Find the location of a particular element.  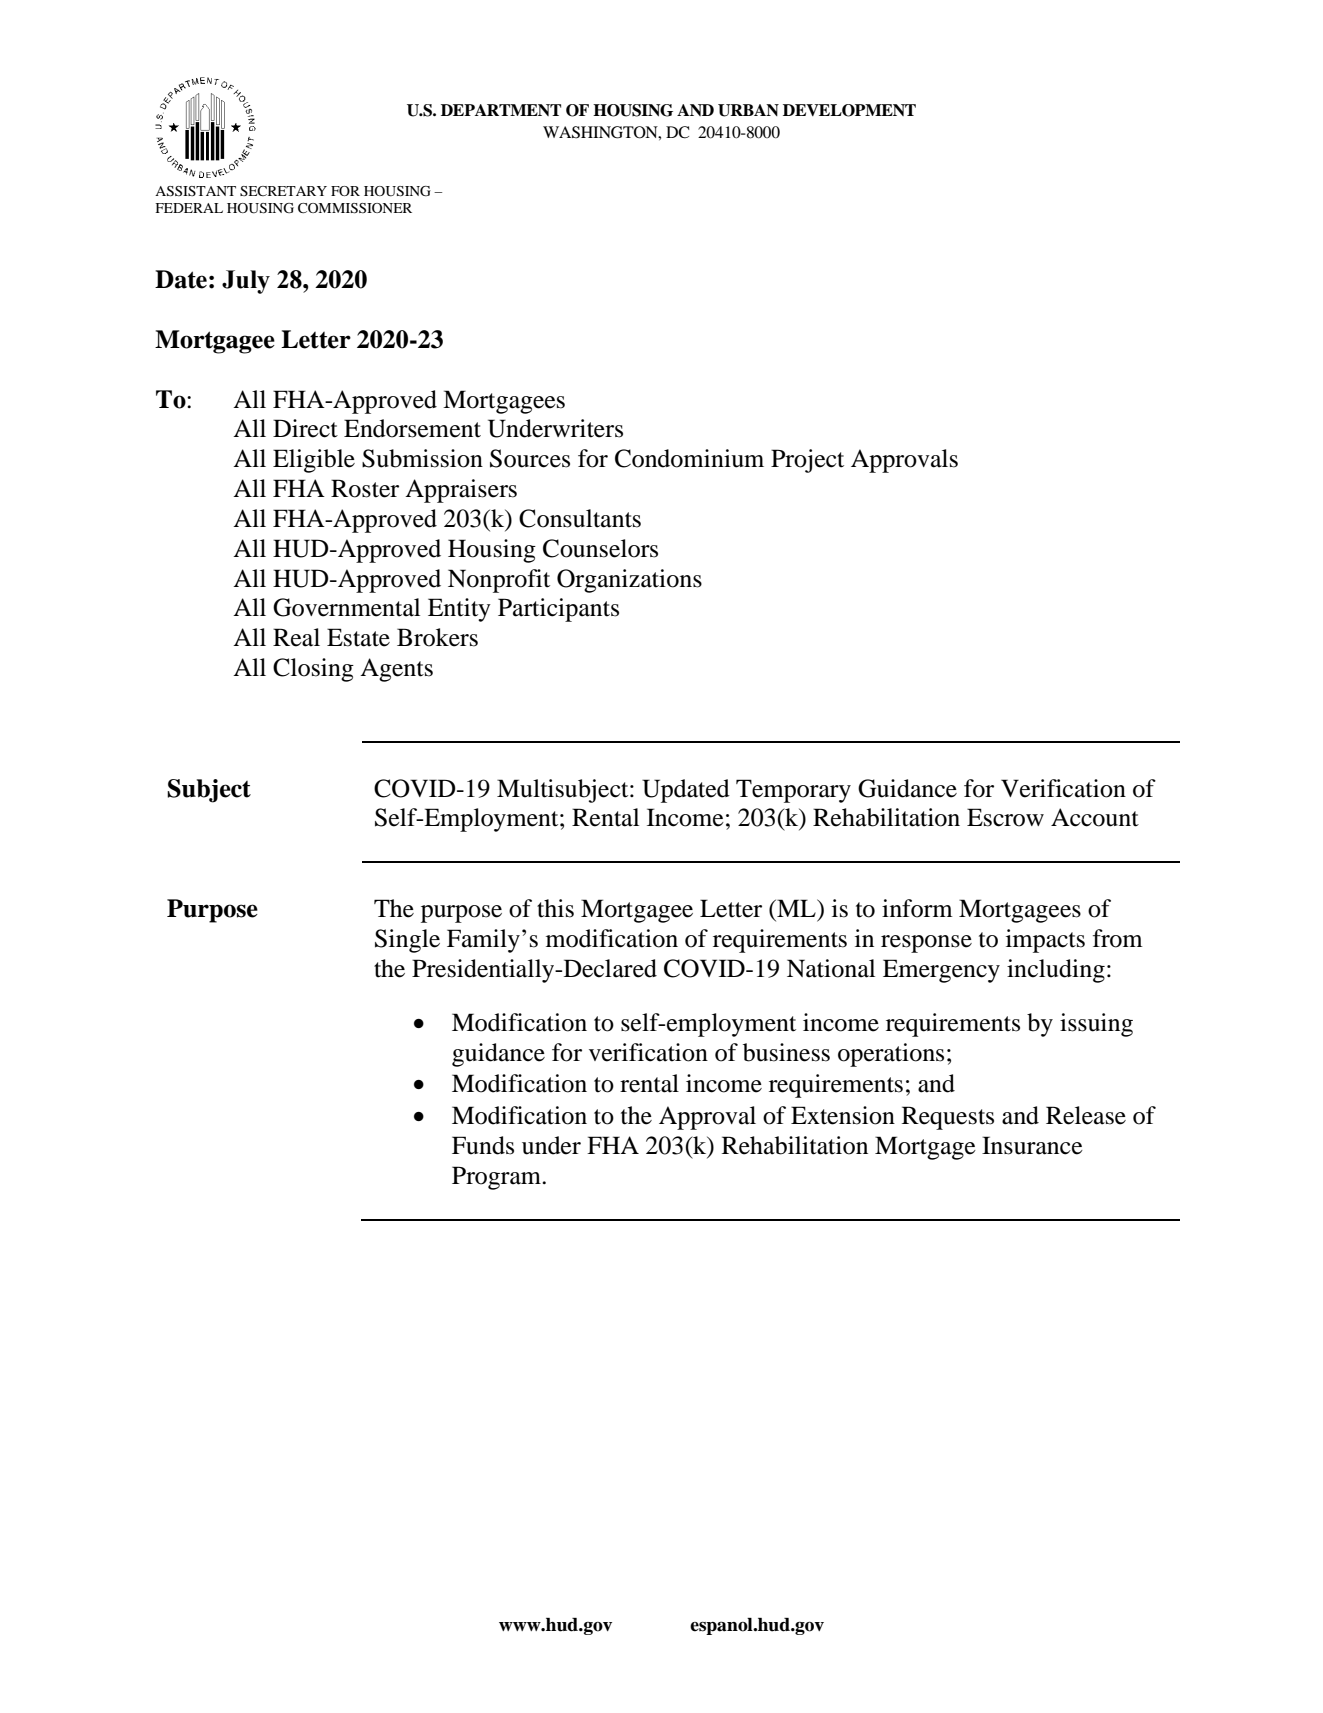

URBAN is located at coordinates (748, 110).
